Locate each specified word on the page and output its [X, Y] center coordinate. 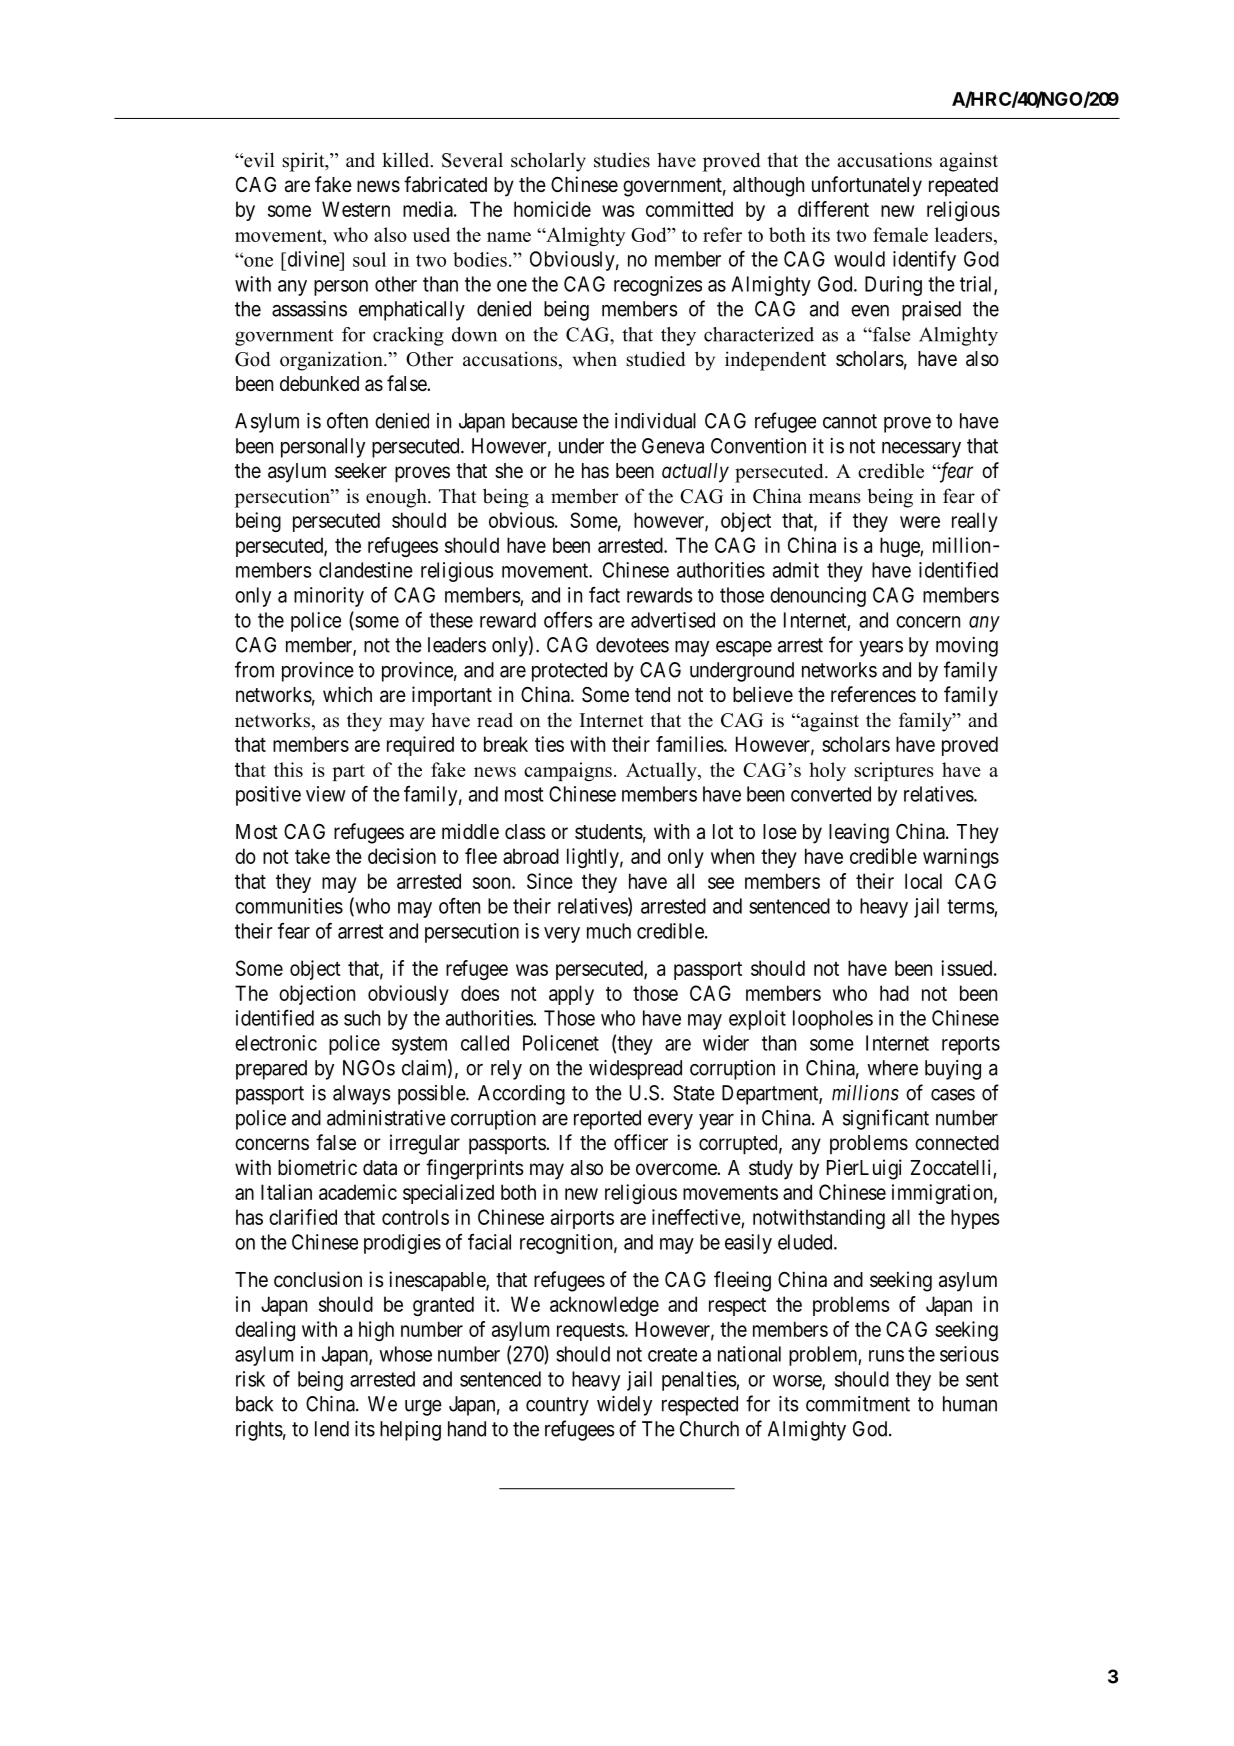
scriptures [894, 771]
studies [622, 160]
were [920, 522]
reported [607, 1120]
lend [332, 1429]
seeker [361, 471]
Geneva [673, 446]
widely [624, 1406]
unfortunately [867, 186]
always [361, 1095]
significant [886, 1119]
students [609, 832]
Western [356, 209]
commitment [858, 1404]
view [326, 794]
